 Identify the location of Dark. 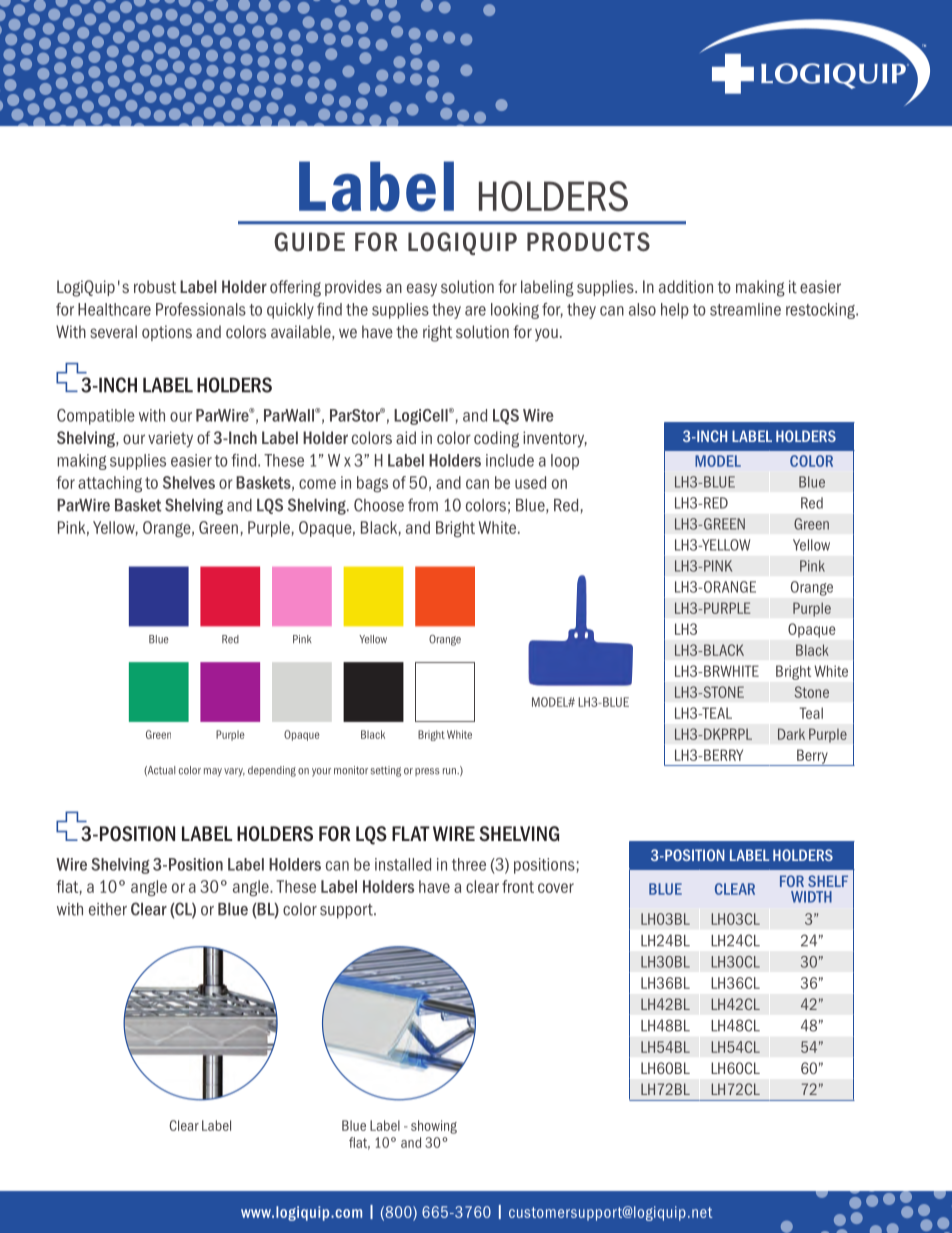
(791, 734).
